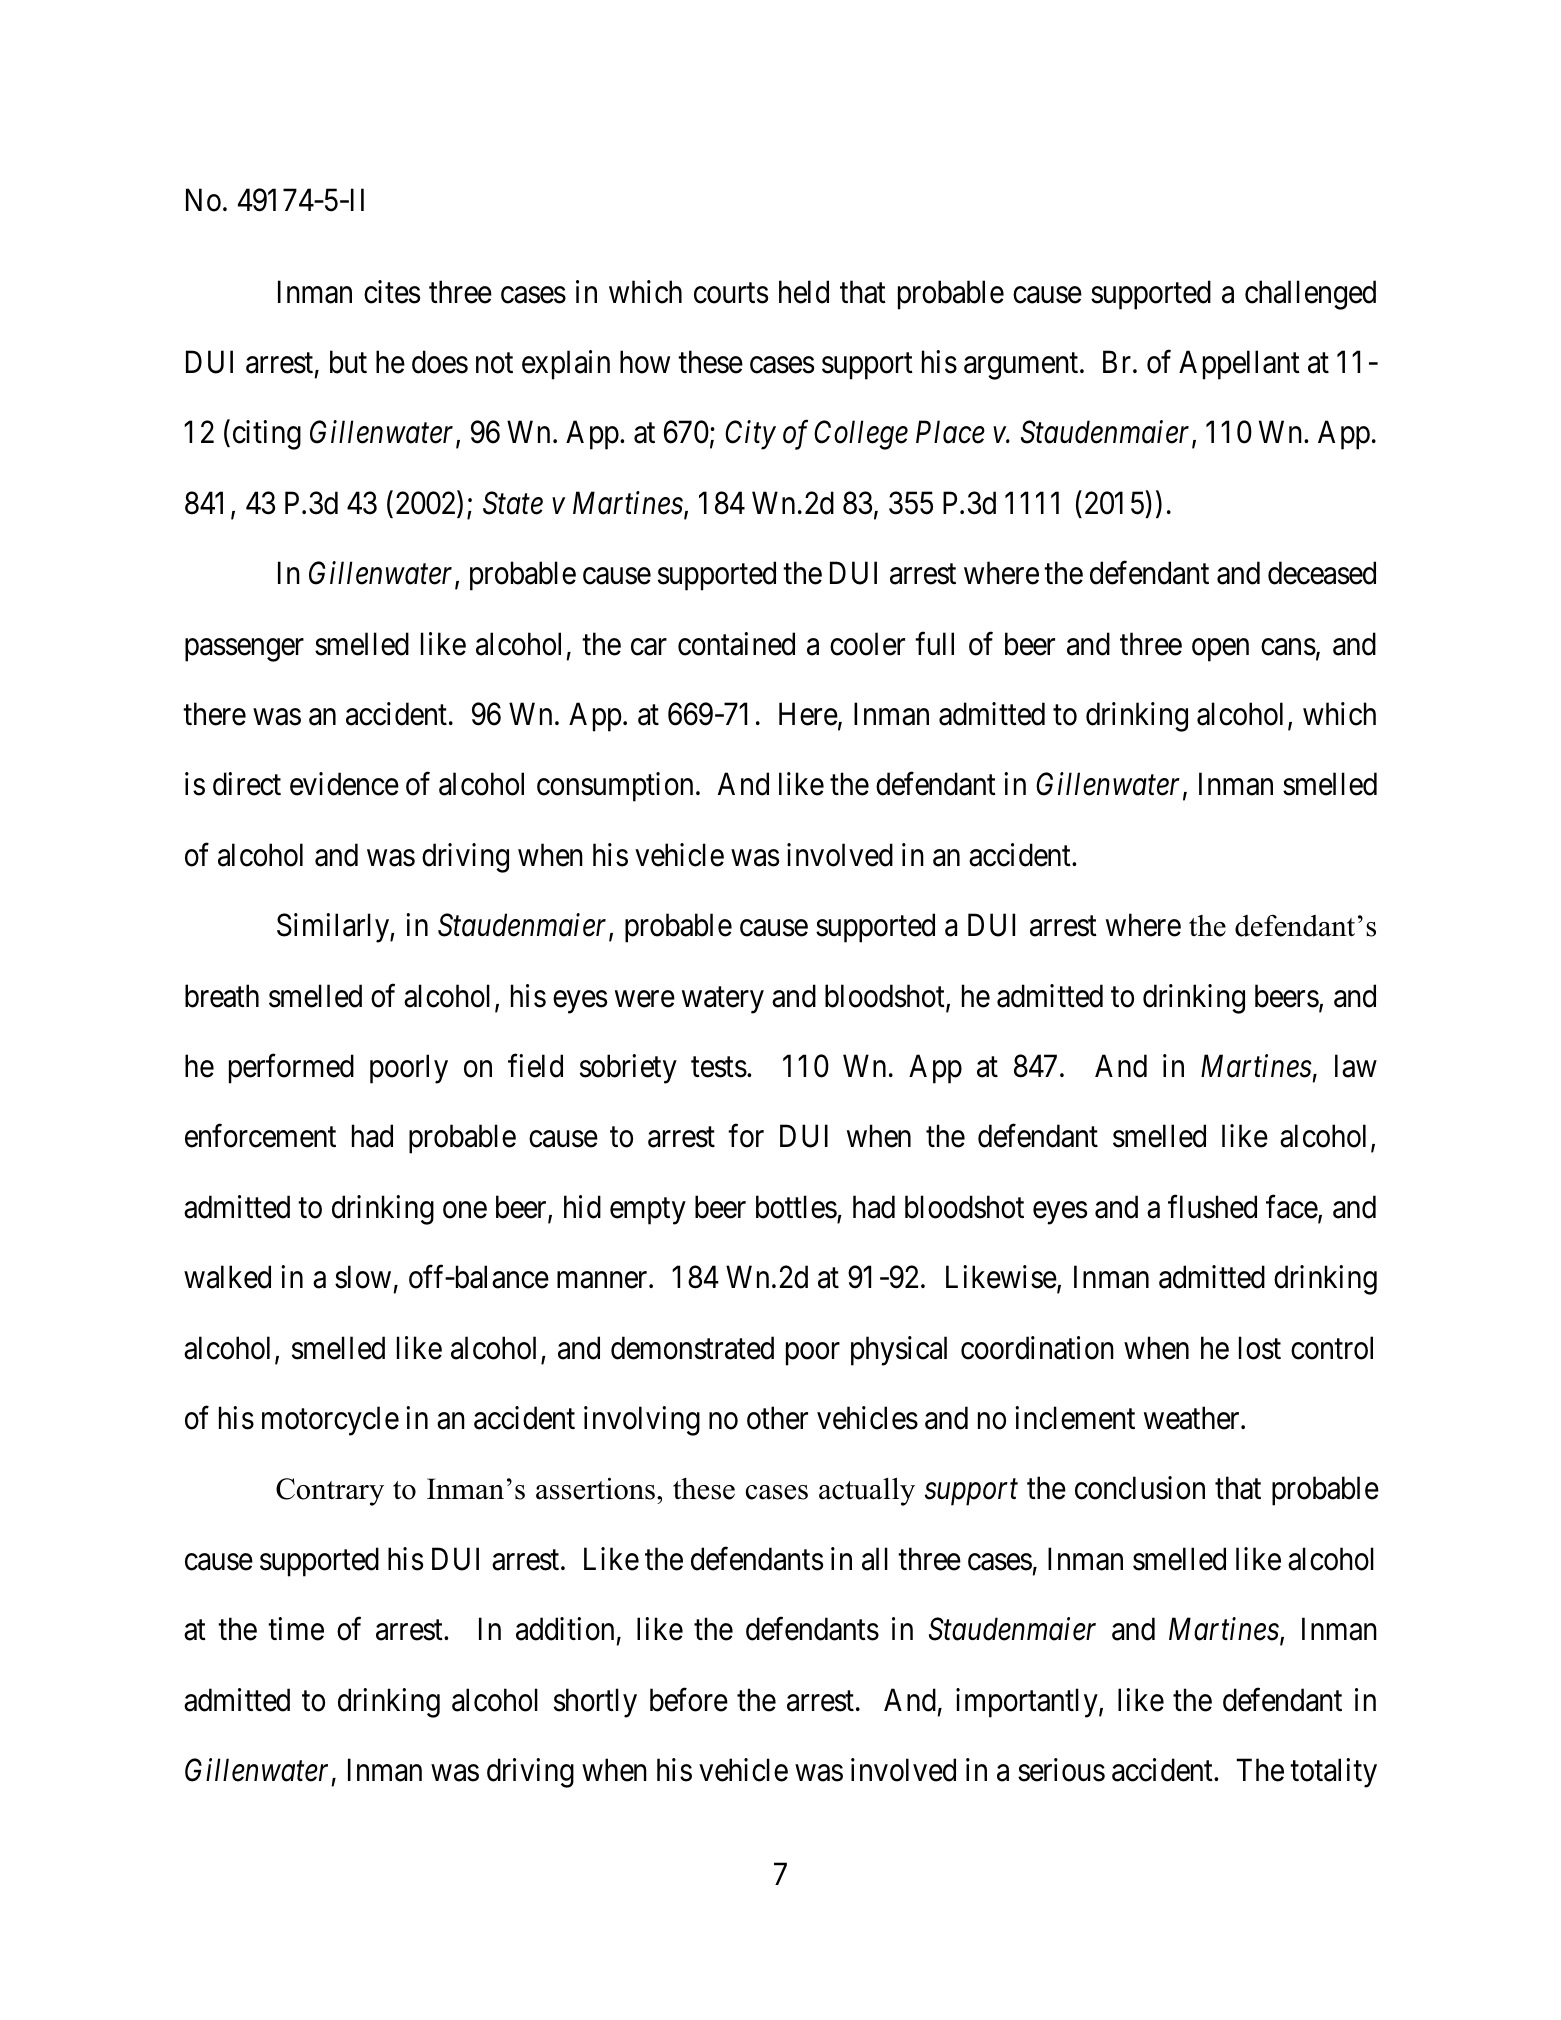 Image resolution: width=1561 pixels, height=2020 pixels. What do you see at coordinates (363, 1277) in the screenshot?
I see `slow` at bounding box center [363, 1277].
